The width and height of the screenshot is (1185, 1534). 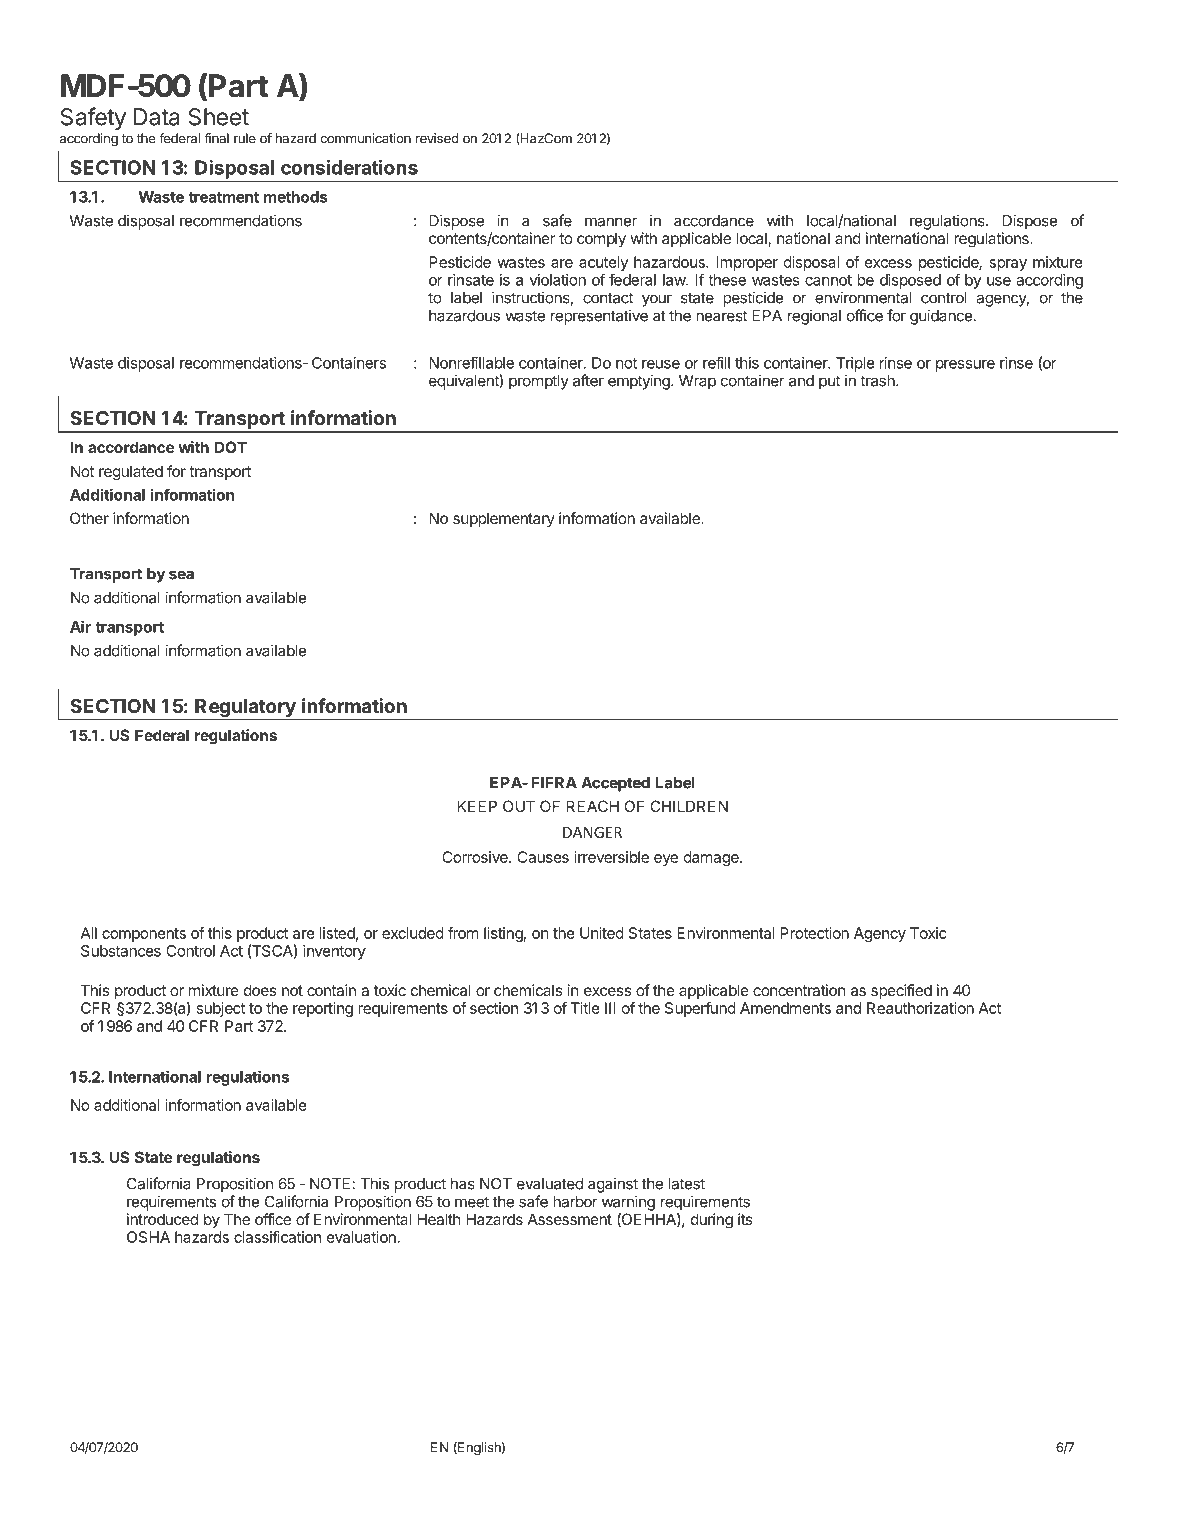 I want to click on Accepted, so click(x=615, y=784).
